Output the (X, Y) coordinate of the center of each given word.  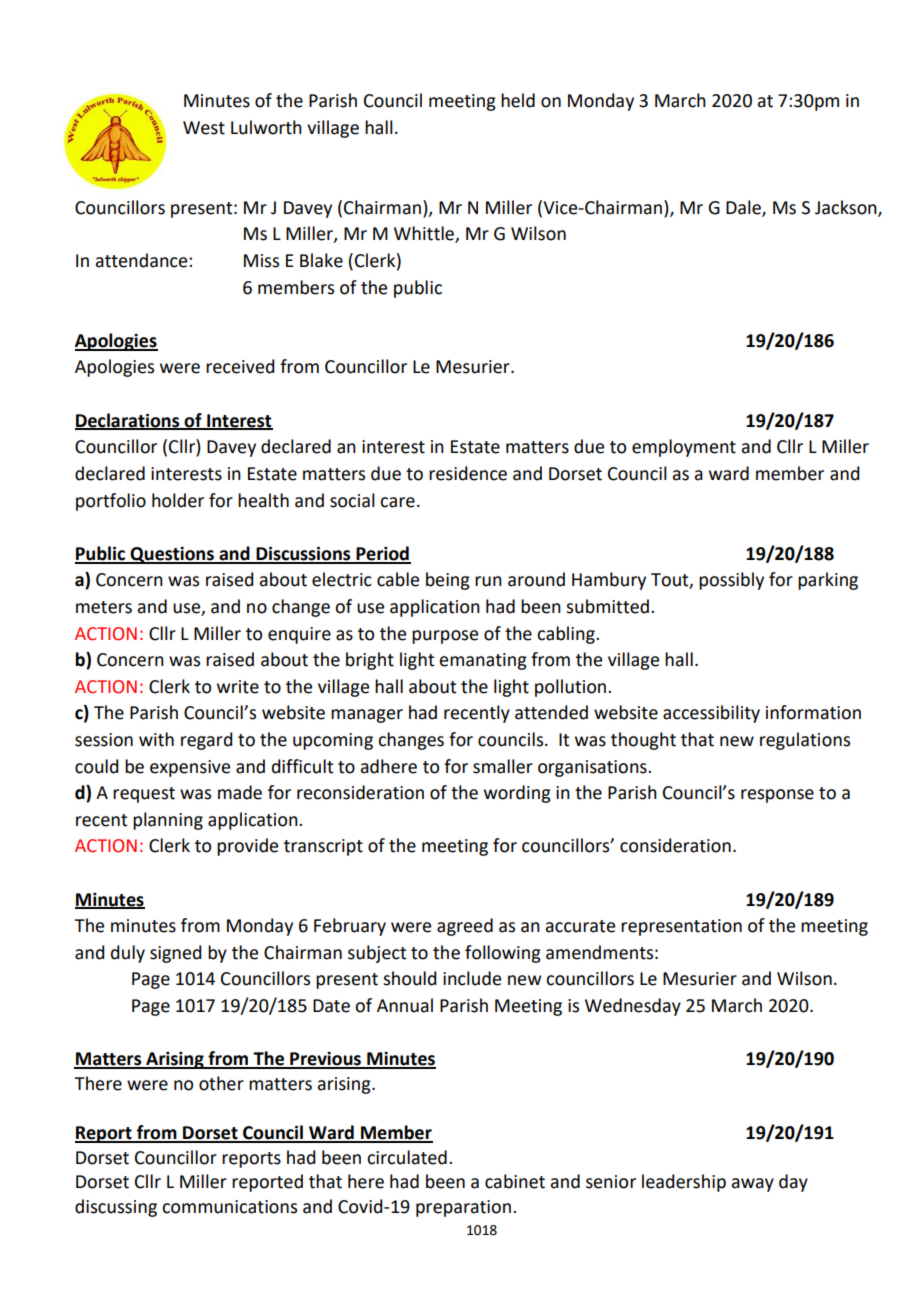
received (240, 366)
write (238, 687)
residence (468, 473)
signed (176, 954)
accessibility (711, 714)
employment (684, 448)
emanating (483, 661)
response (777, 796)
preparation (465, 1208)
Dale (744, 208)
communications (229, 1207)
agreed (465, 927)
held (518, 100)
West (204, 128)
